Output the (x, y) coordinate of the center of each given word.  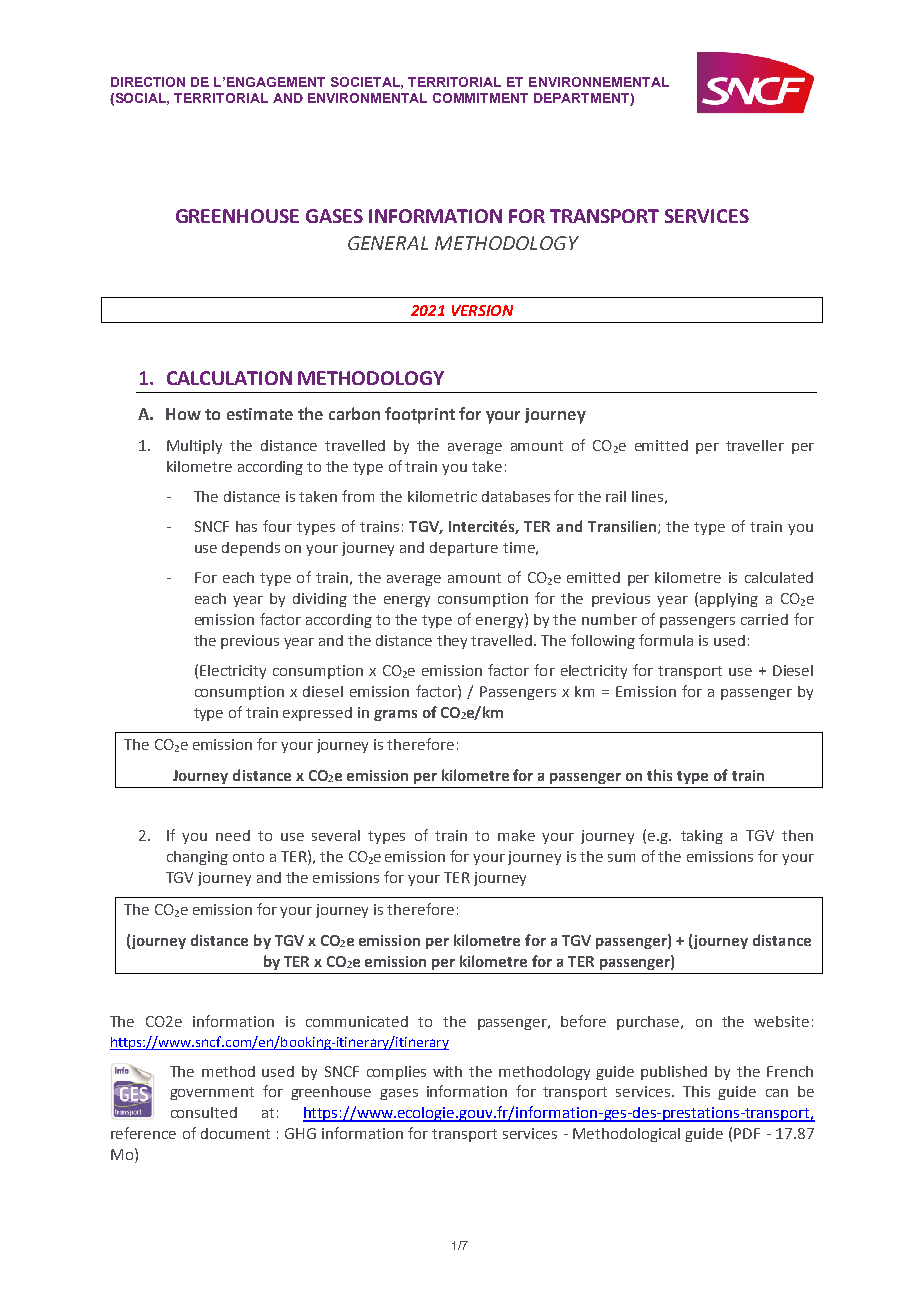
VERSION (482, 310)
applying (729, 600)
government (212, 1093)
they (452, 642)
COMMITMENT (480, 98)
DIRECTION (148, 82)
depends (251, 549)
